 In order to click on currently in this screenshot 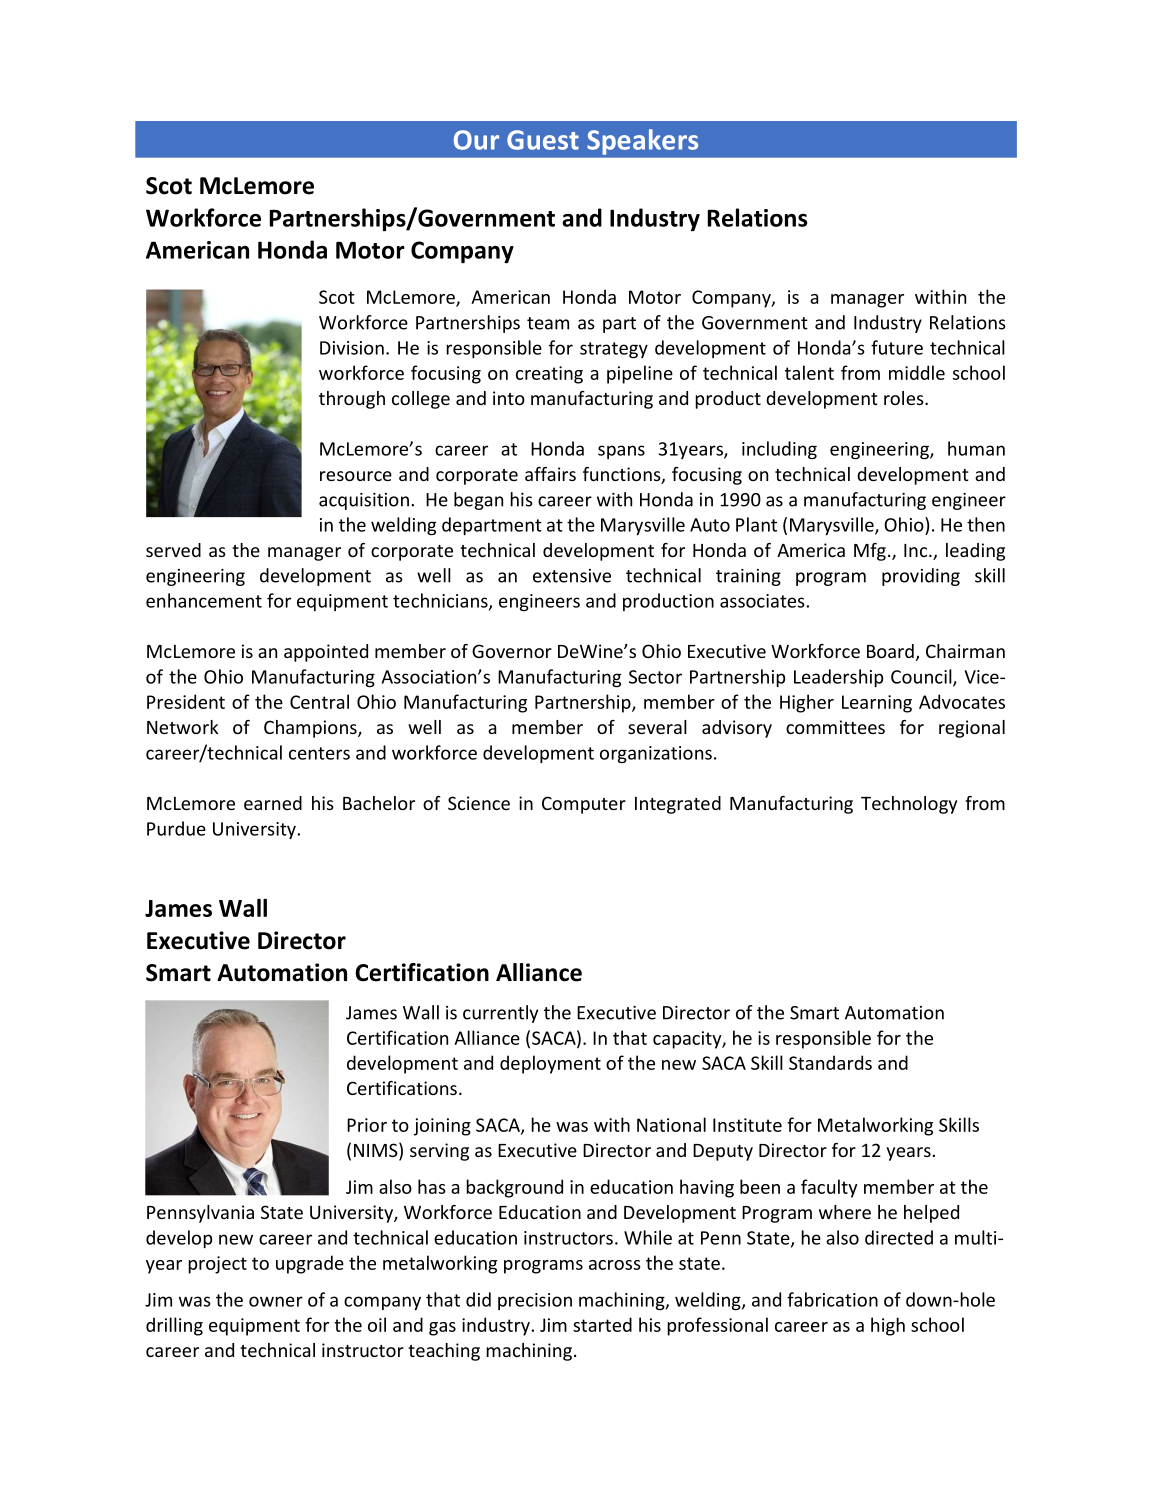, I will do `click(500, 1014)`.
